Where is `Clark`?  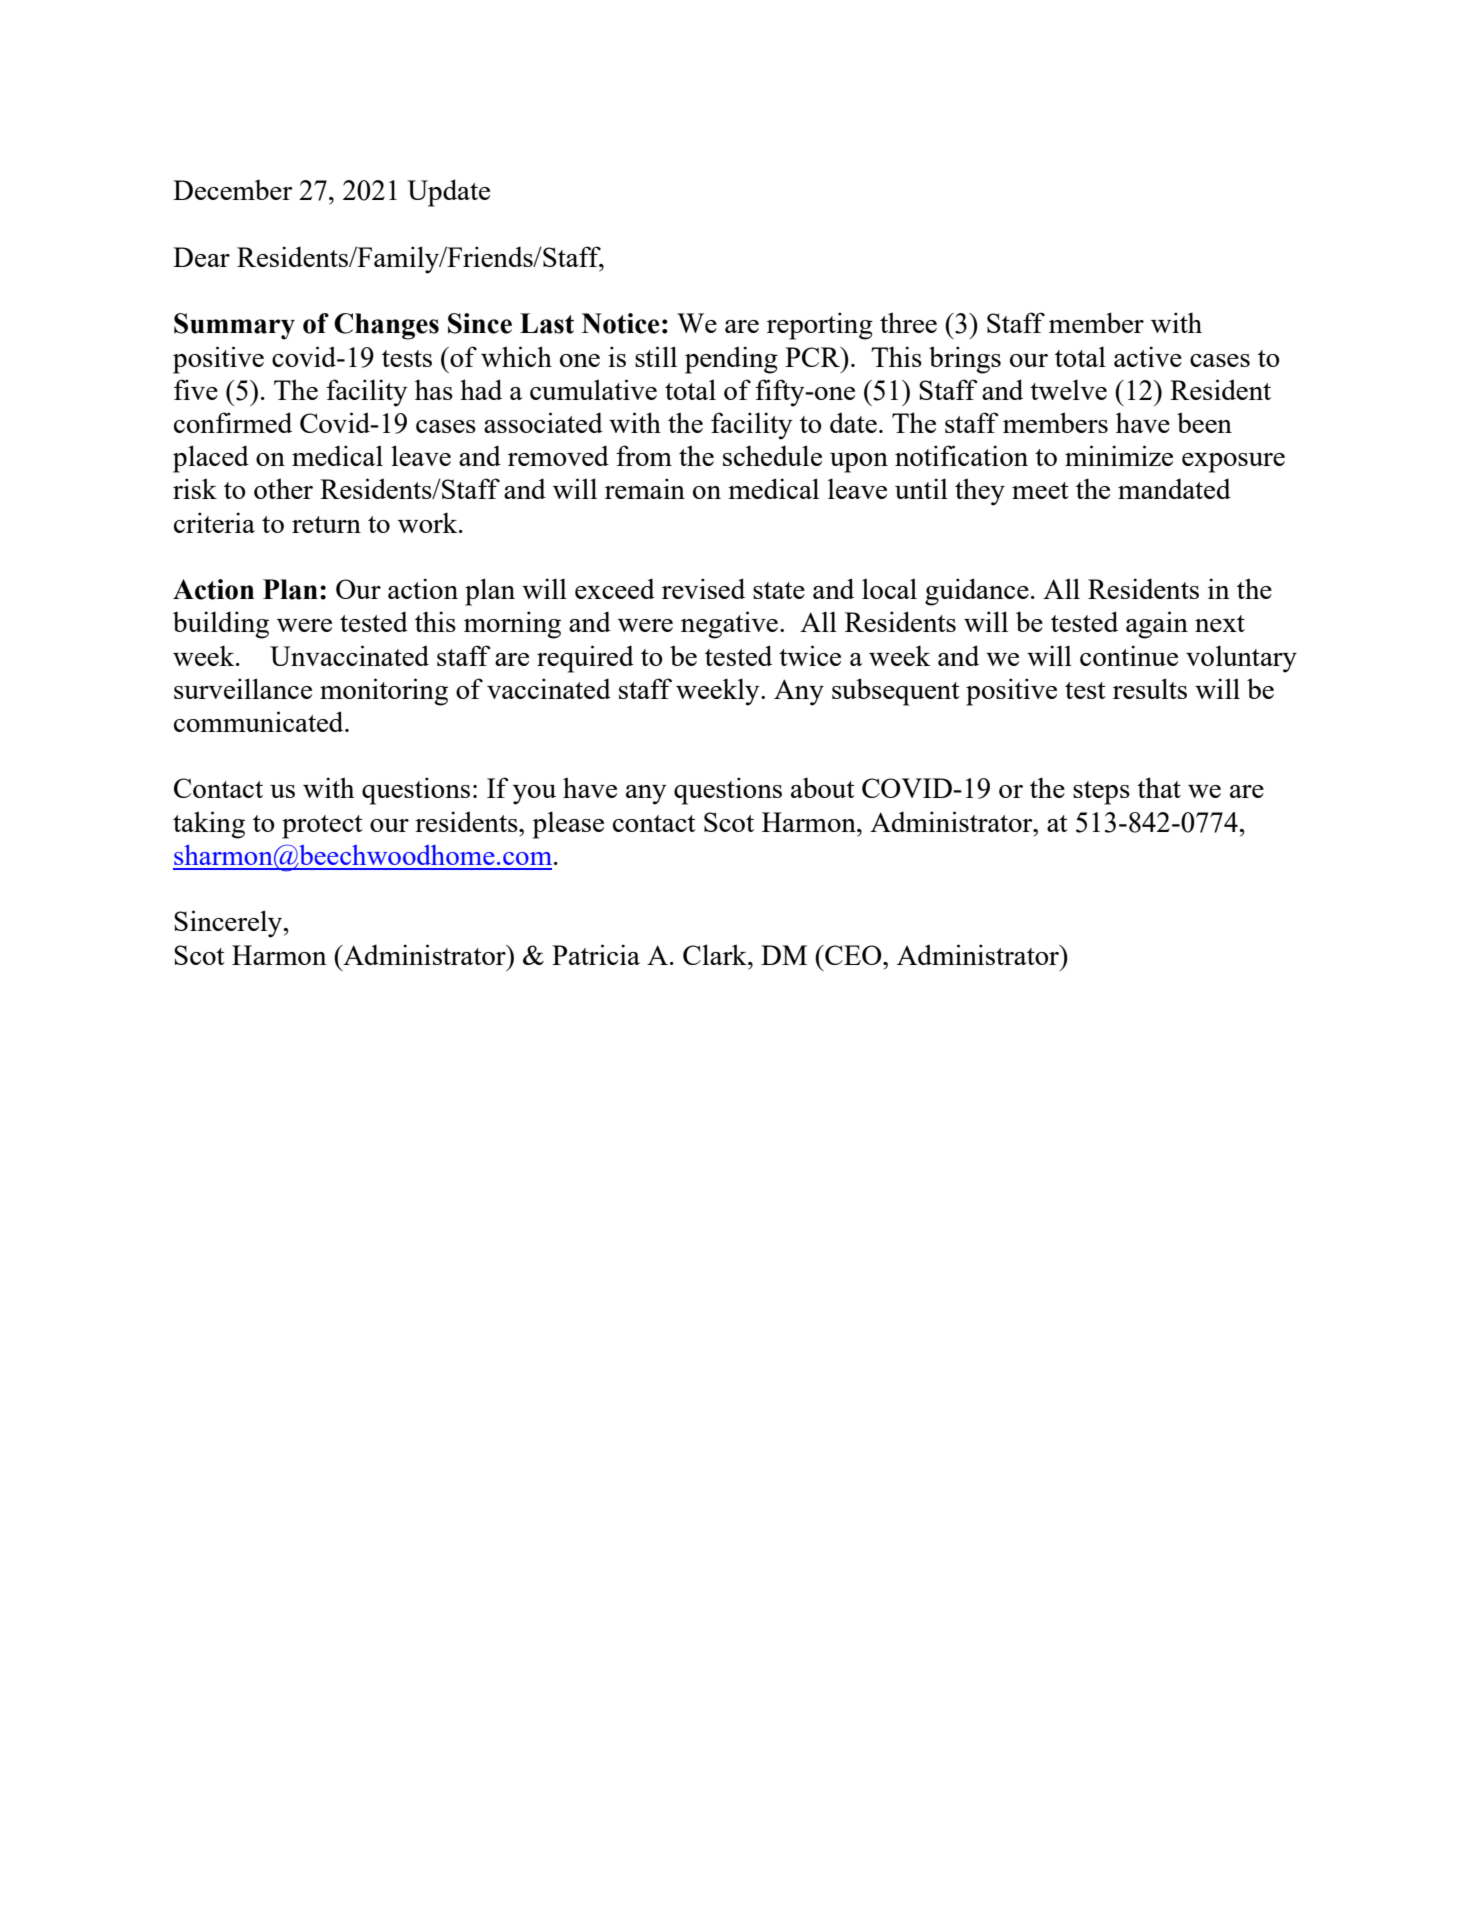
Clark is located at coordinates (716, 954).
